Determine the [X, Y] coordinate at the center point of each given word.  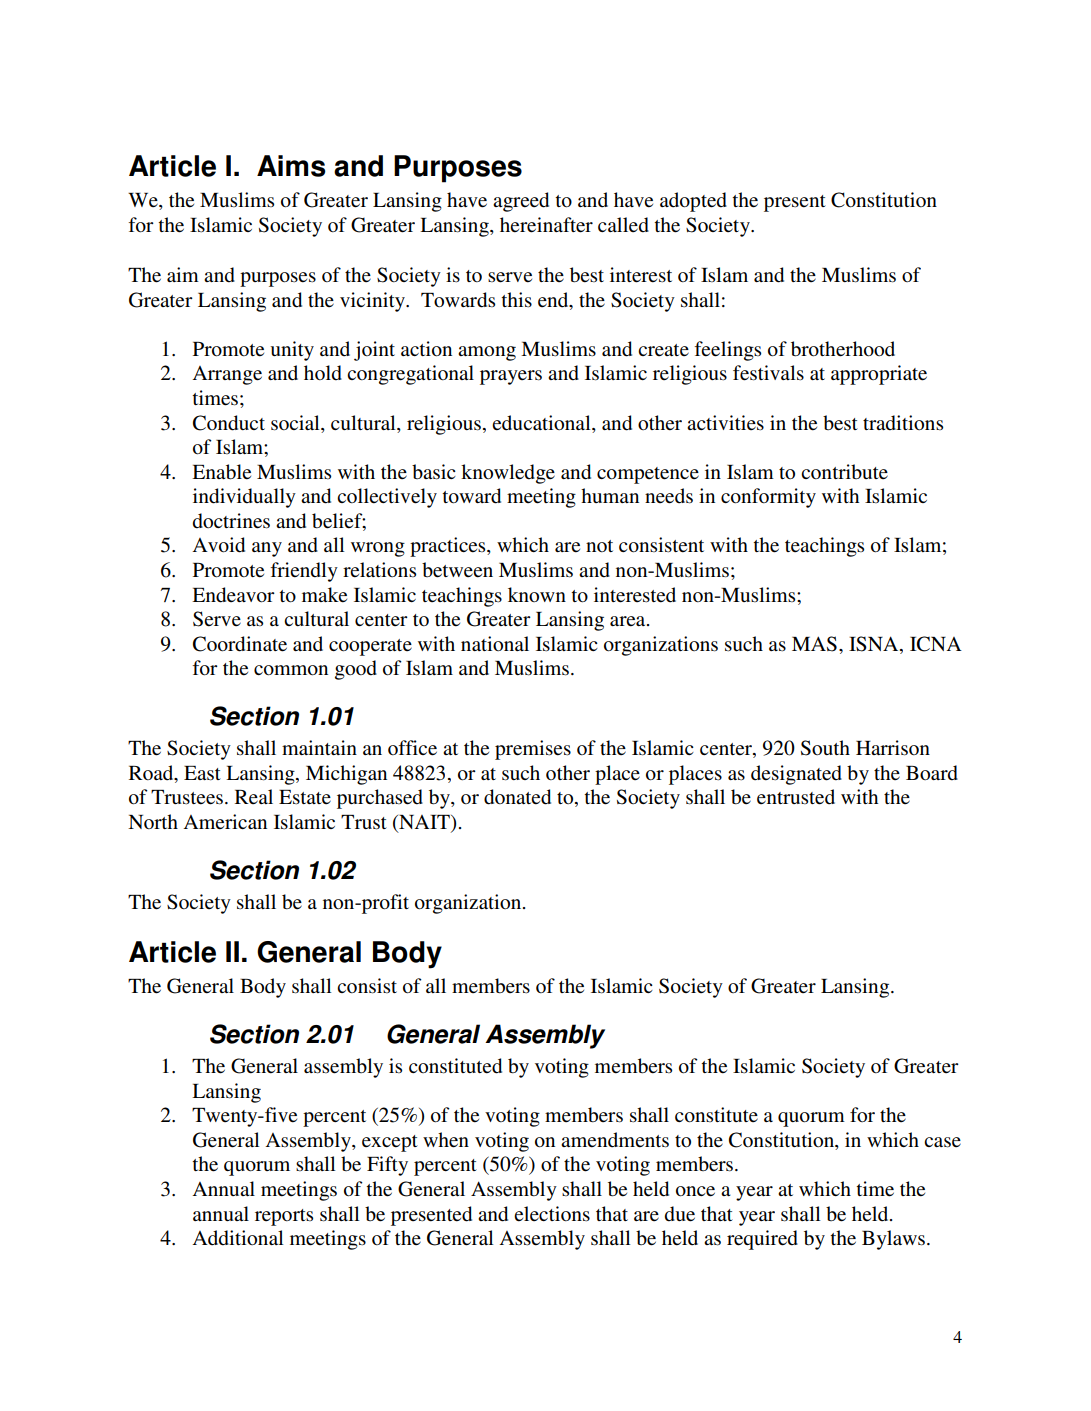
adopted [693, 202]
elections [552, 1214]
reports [284, 1217]
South [825, 748]
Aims [291, 166]
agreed [521, 202]
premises [533, 750]
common [291, 670]
